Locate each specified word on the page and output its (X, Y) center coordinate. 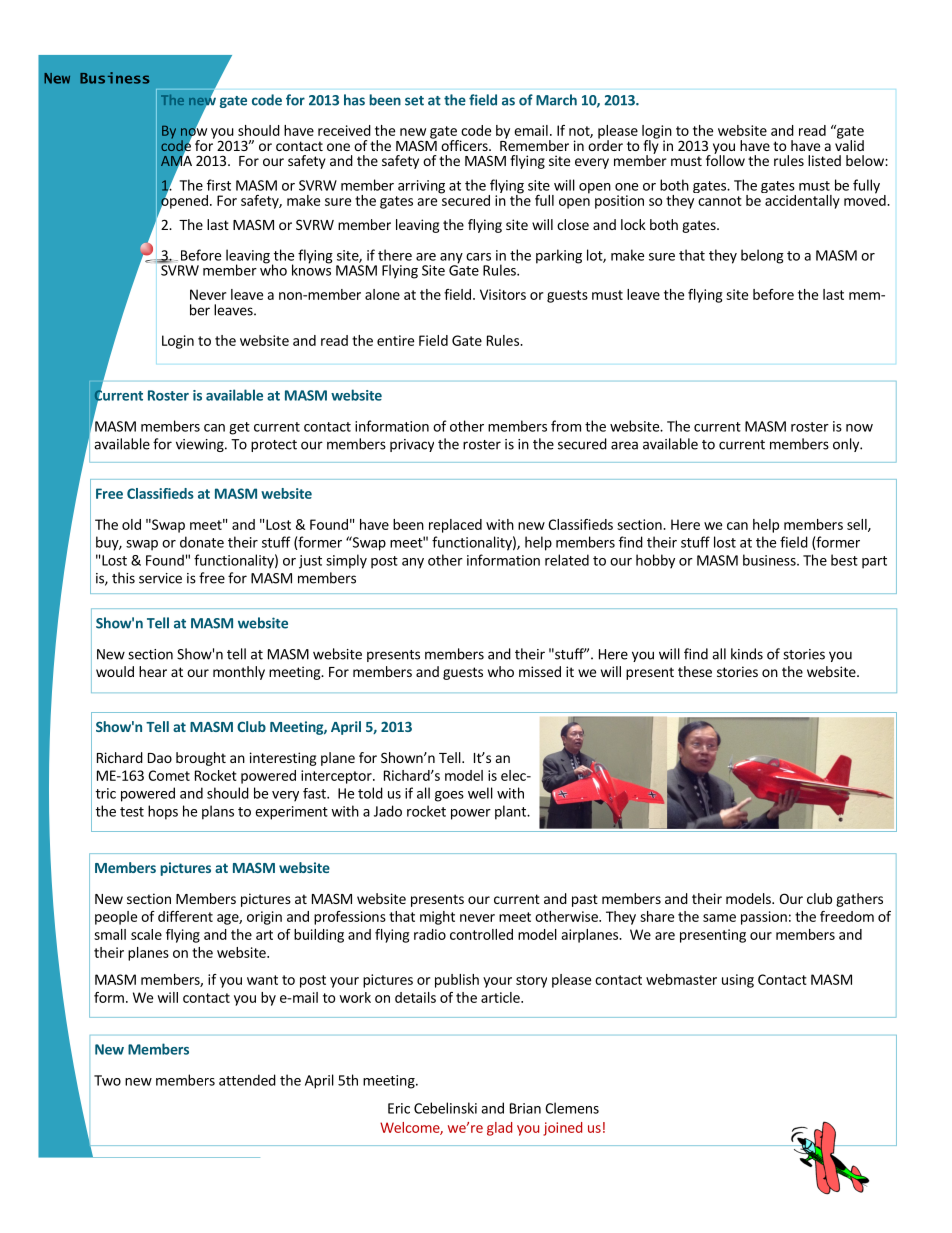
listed (824, 160)
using (738, 981)
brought (201, 759)
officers (465, 145)
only (847, 445)
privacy (412, 445)
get (239, 428)
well (480, 793)
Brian (525, 1108)
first (219, 185)
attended (247, 1080)
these (695, 671)
